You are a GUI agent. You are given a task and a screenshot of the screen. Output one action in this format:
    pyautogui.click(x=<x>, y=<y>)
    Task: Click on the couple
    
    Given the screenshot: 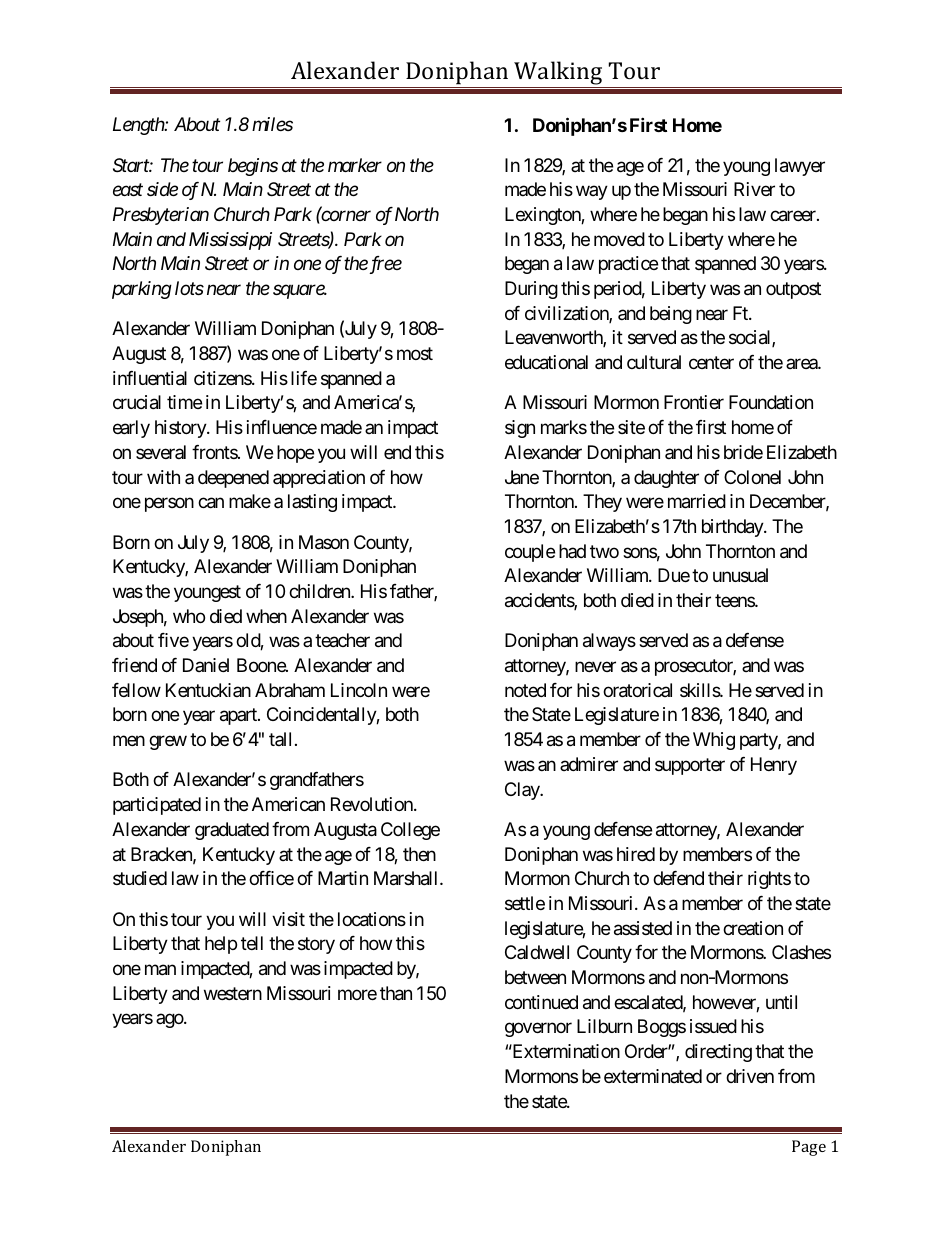 What is the action you would take?
    pyautogui.click(x=530, y=553)
